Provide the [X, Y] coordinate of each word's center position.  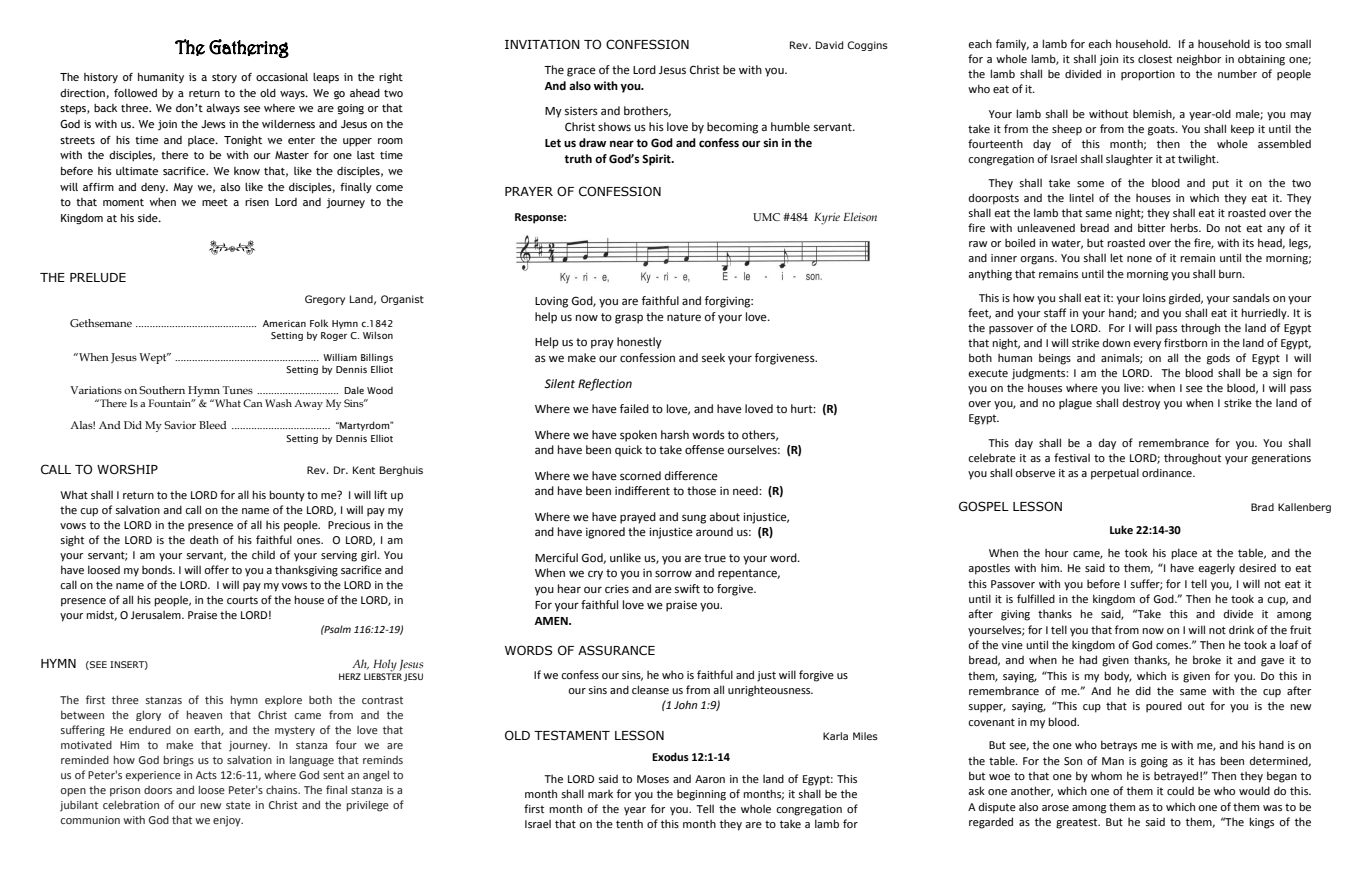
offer [216, 569]
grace [581, 72]
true [715, 558]
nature [684, 317]
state [238, 805]
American [284, 323]
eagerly [1216, 569]
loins [1154, 297]
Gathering [249, 48]
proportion [1148, 75]
